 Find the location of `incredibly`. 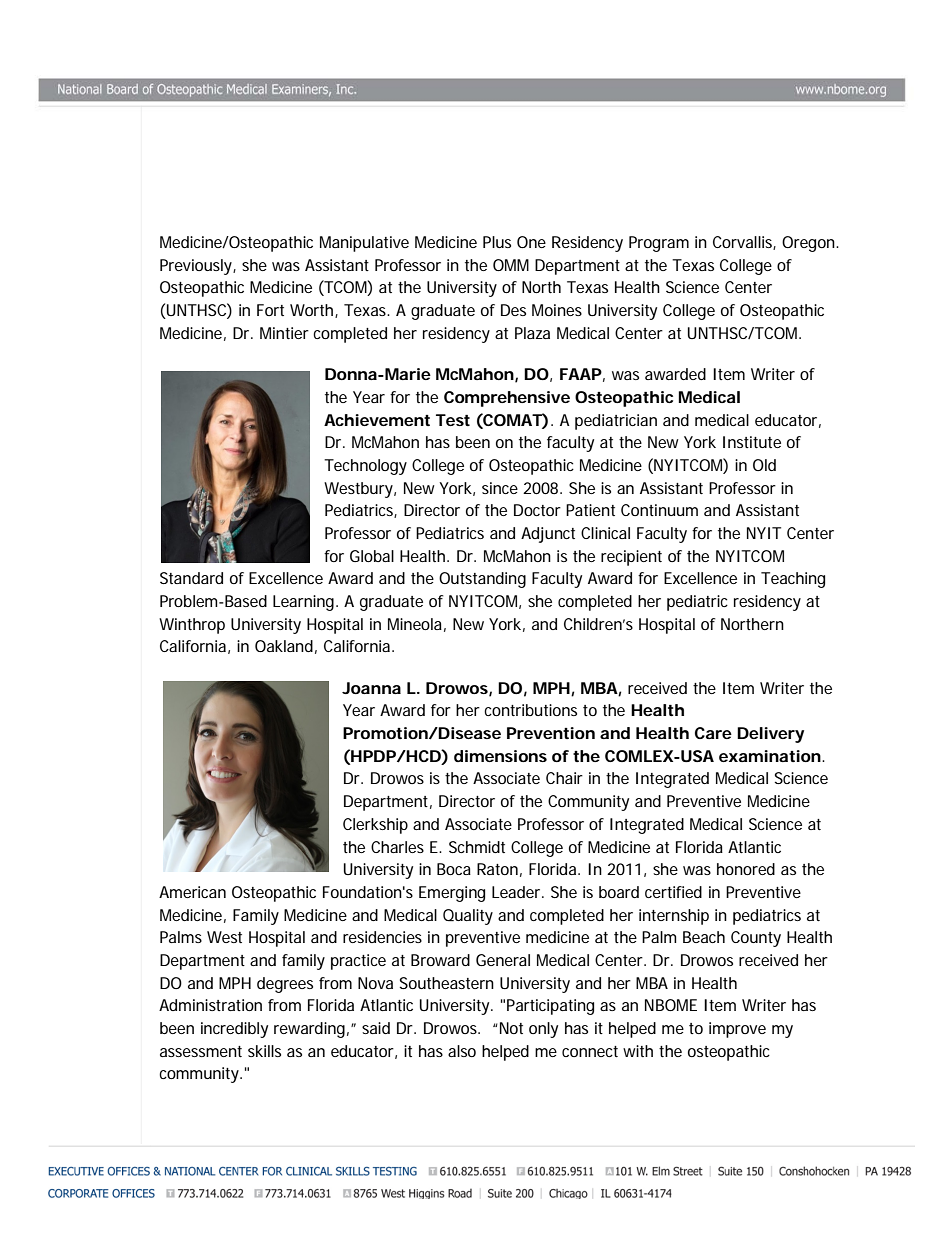

incredibly is located at coordinates (234, 1030).
